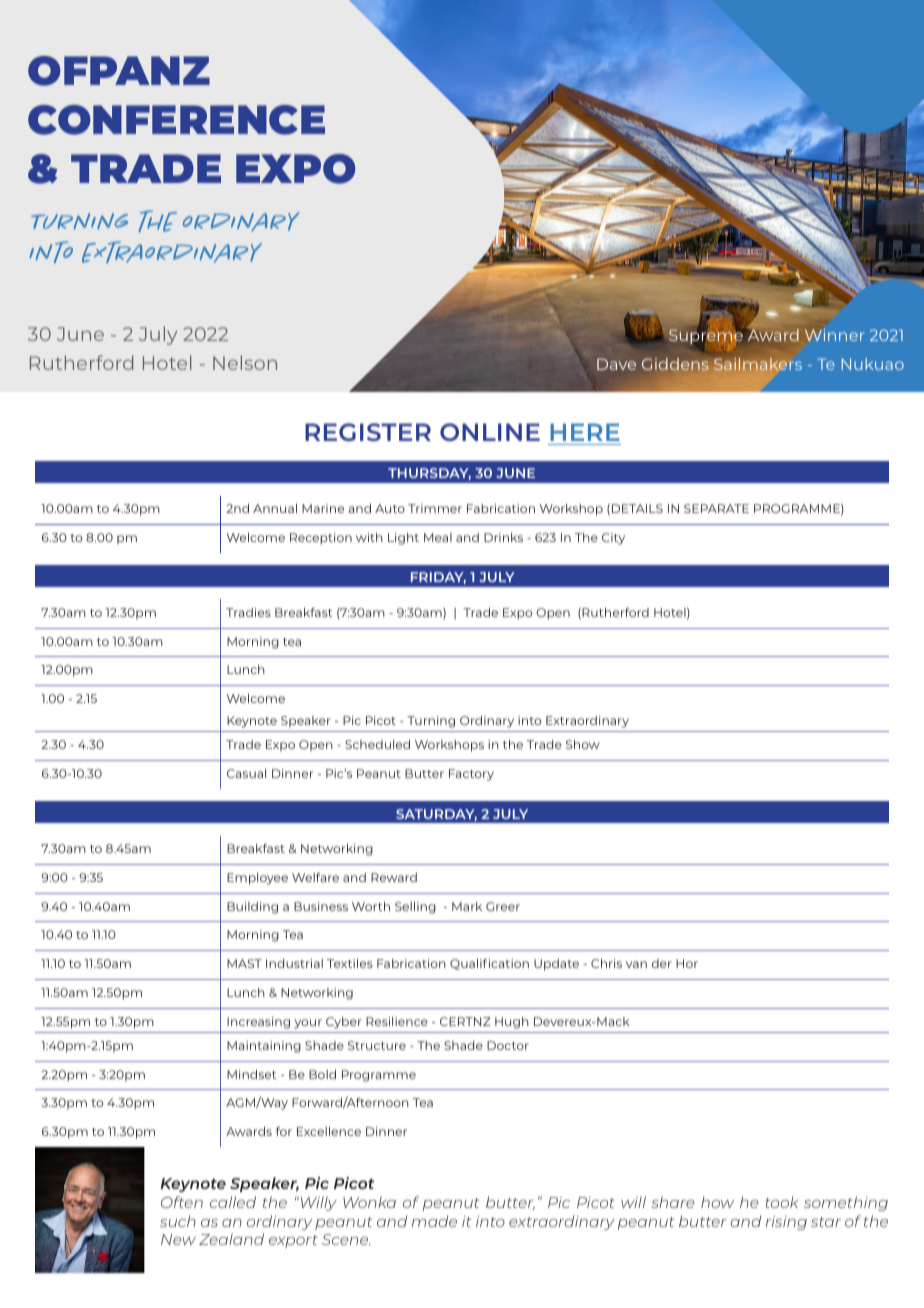  Describe the element at coordinates (176, 120) in the document. I see `CONFERENCE` at that location.
